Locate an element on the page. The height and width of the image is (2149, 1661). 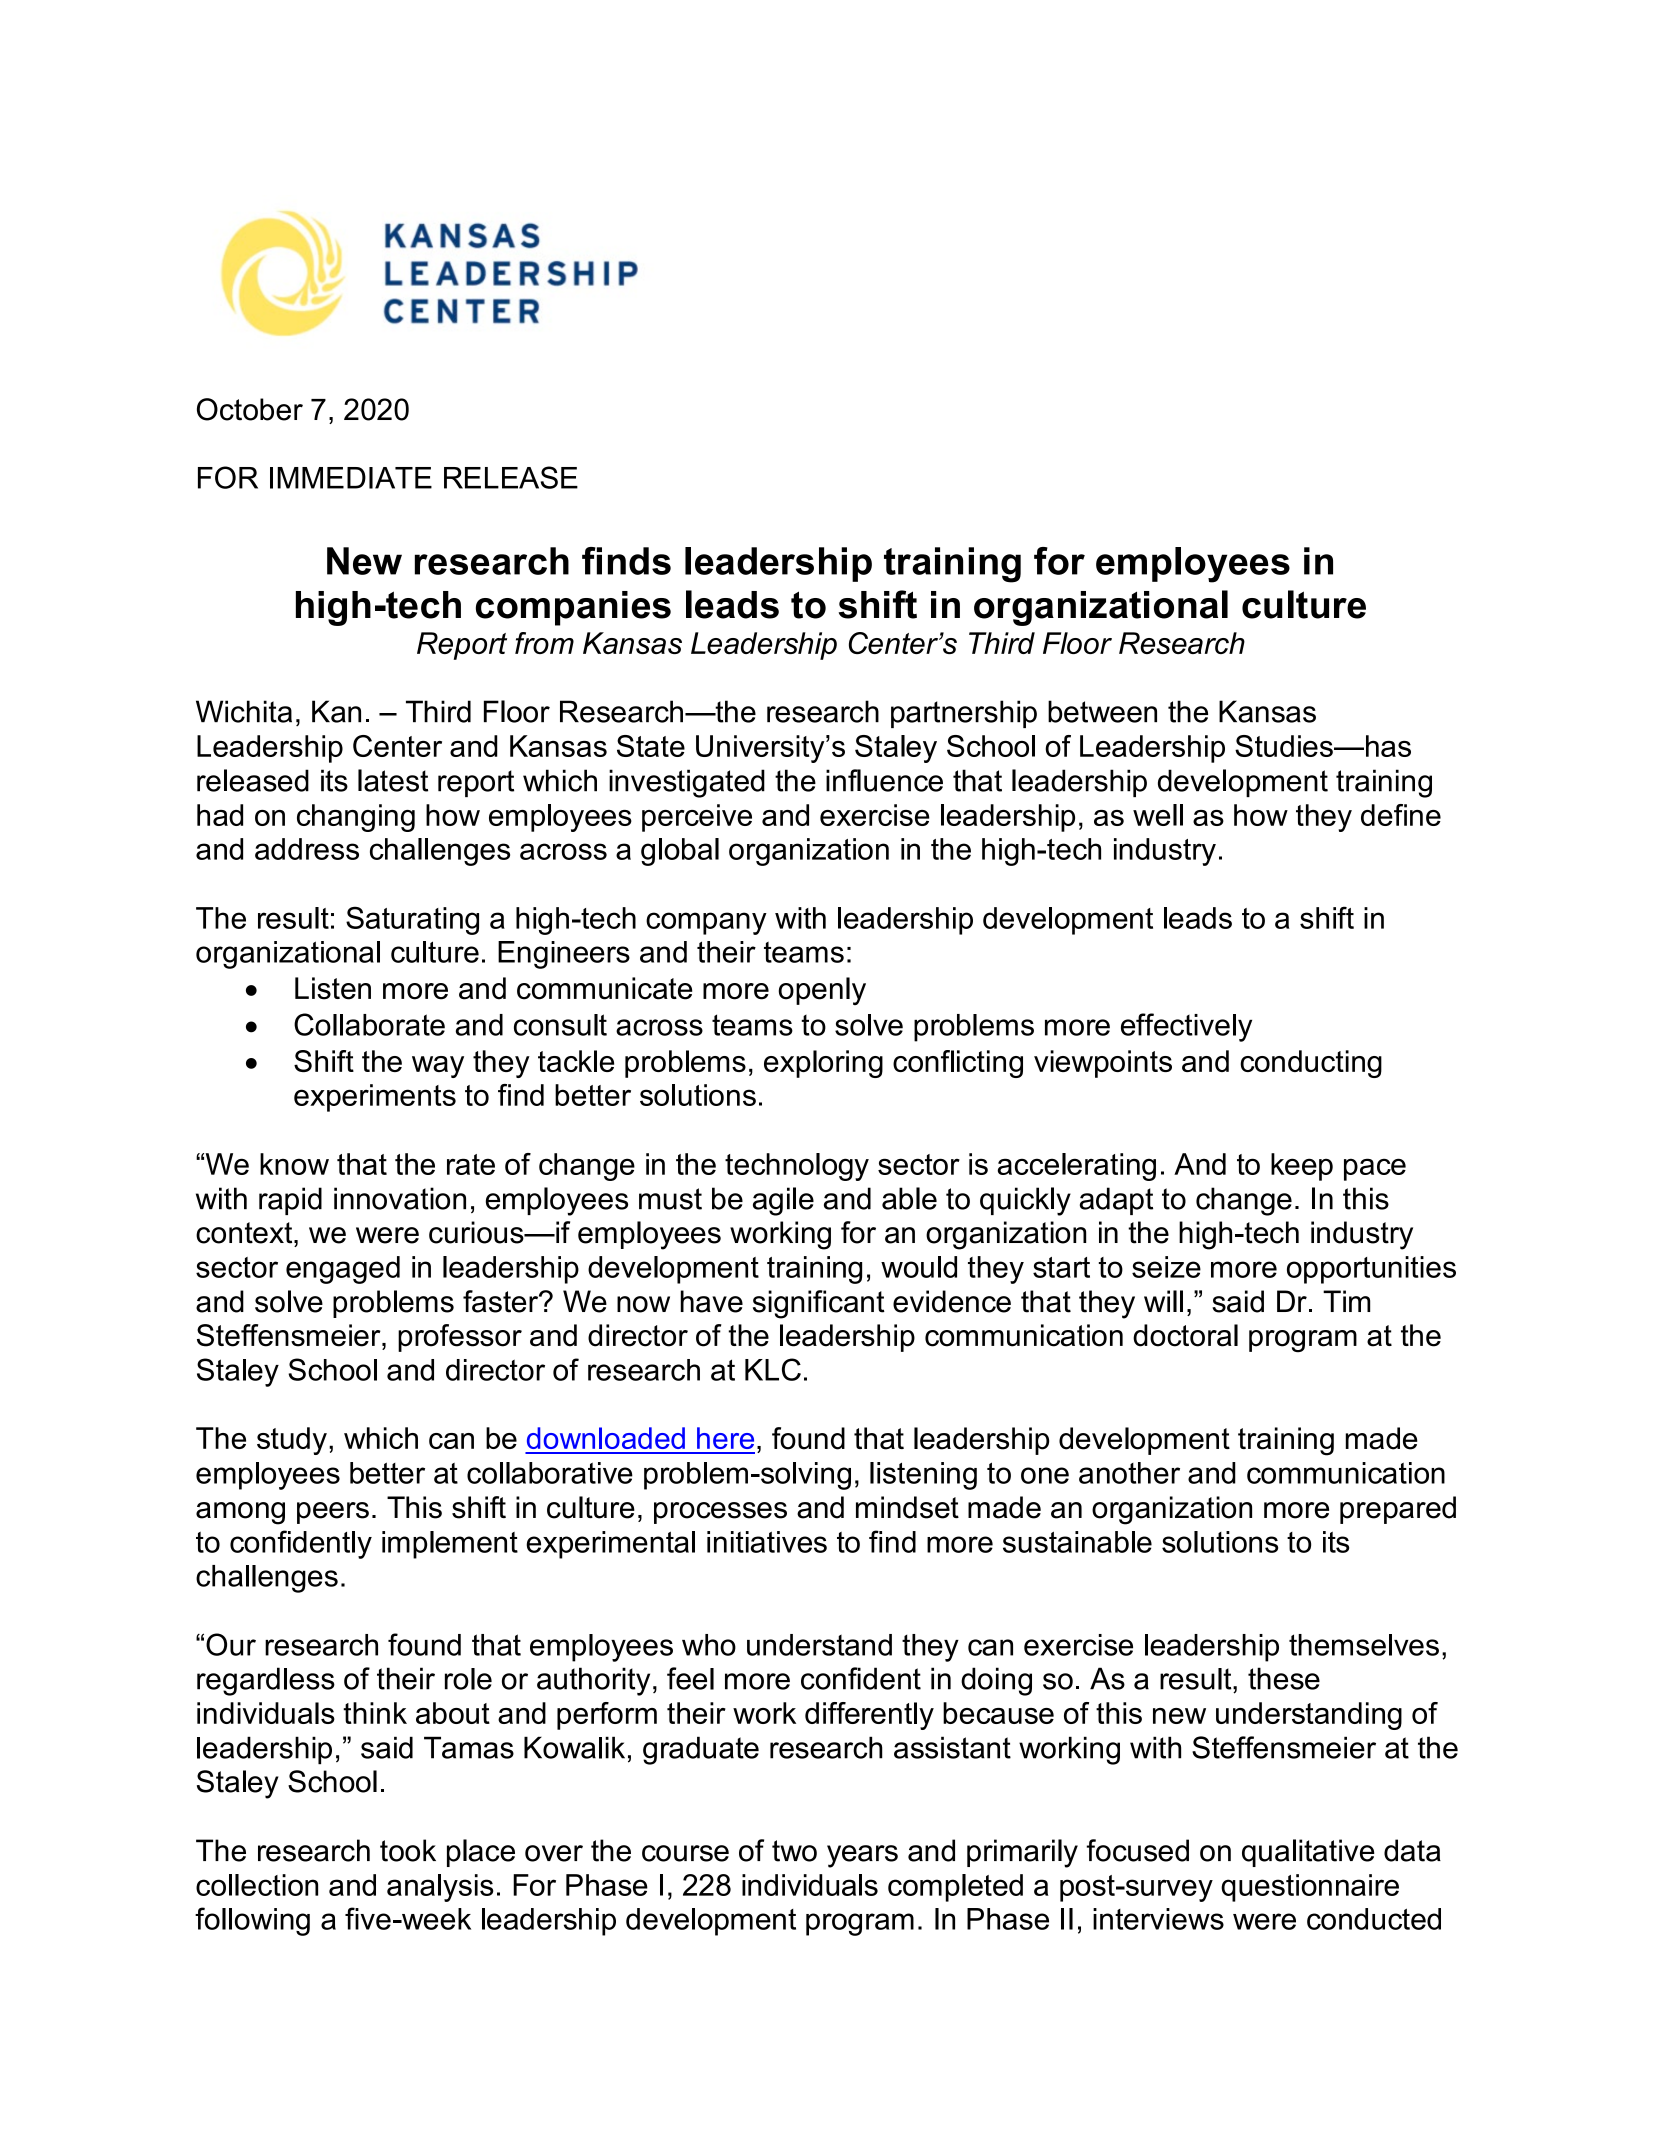
initiatives is located at coordinates (767, 1542).
